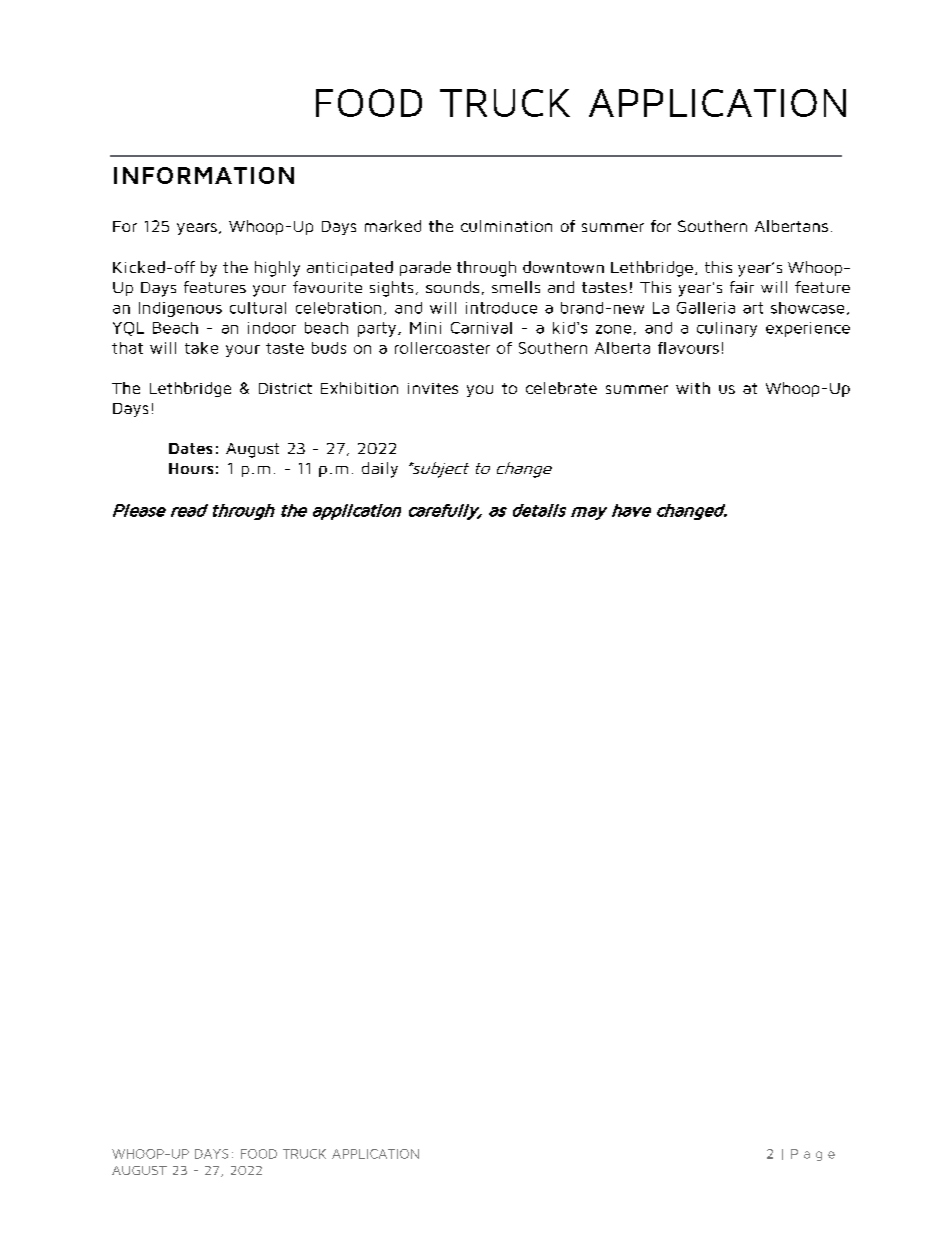 The height and width of the screenshot is (1233, 952). Describe the element at coordinates (742, 287) in the screenshot. I see `fair` at that location.
